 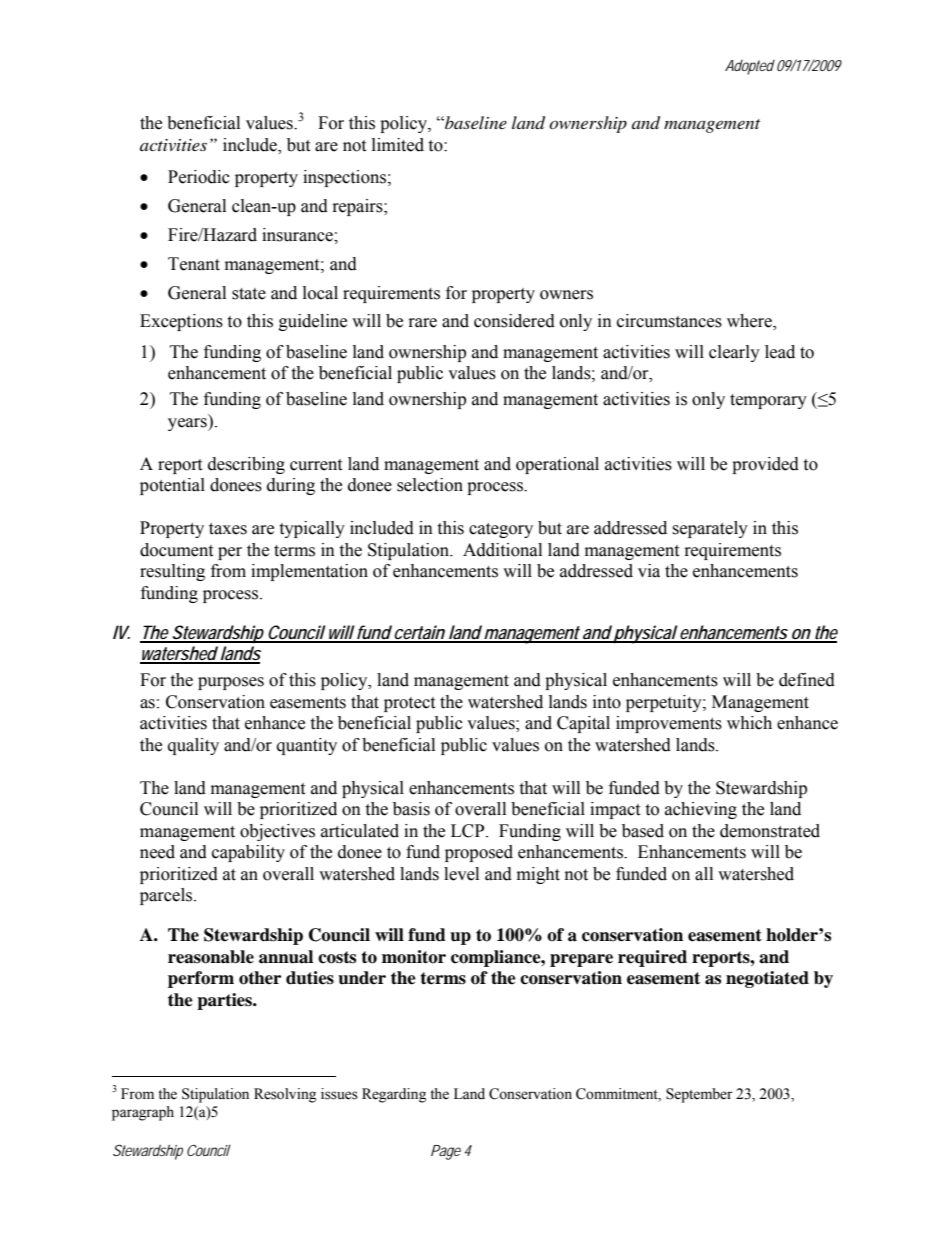 What do you see at coordinates (514, 321) in the page?
I see `considered` at bounding box center [514, 321].
